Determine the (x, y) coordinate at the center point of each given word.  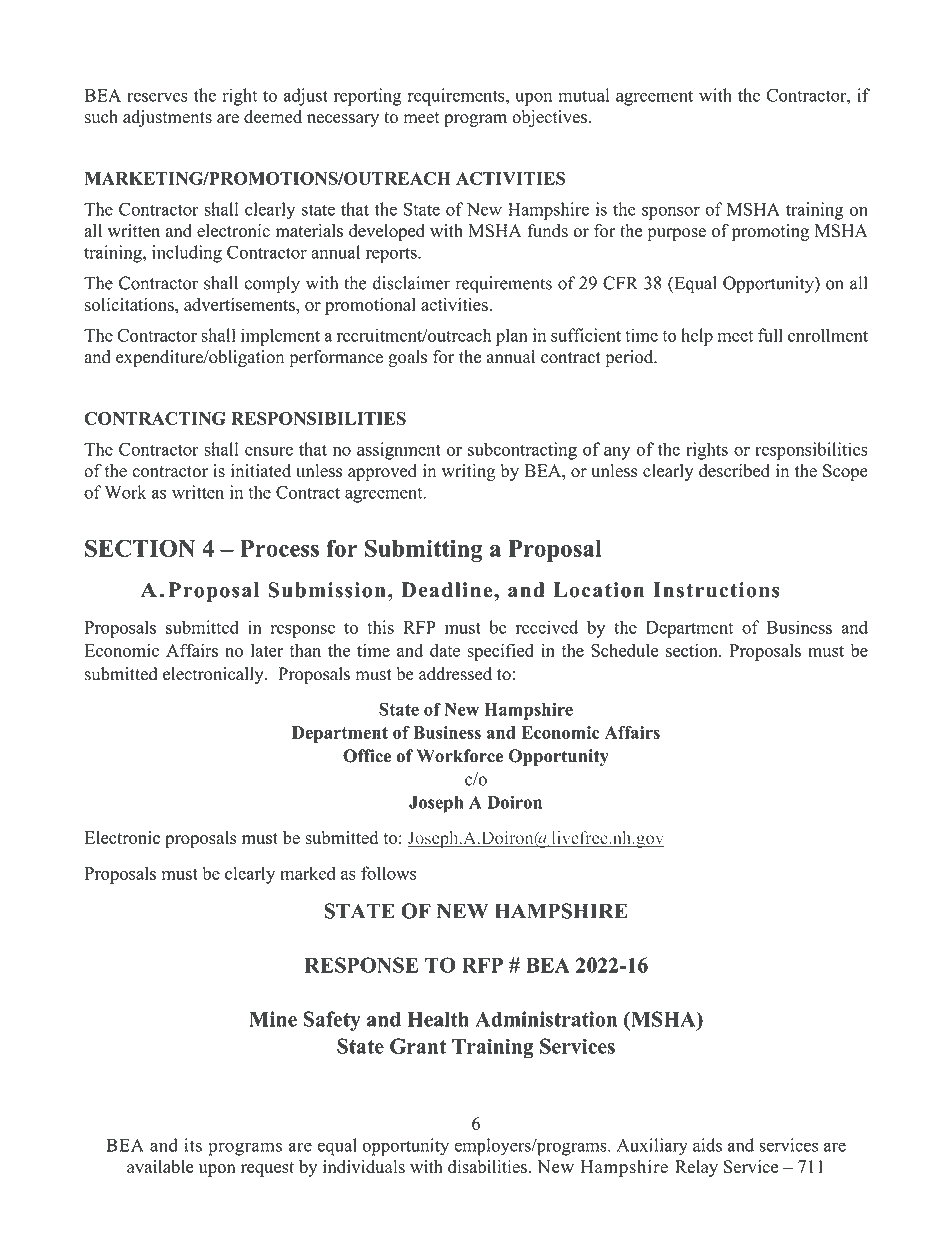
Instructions (716, 590)
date (445, 650)
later (267, 650)
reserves (157, 97)
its (193, 1145)
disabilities (488, 1167)
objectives (549, 118)
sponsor (671, 213)
